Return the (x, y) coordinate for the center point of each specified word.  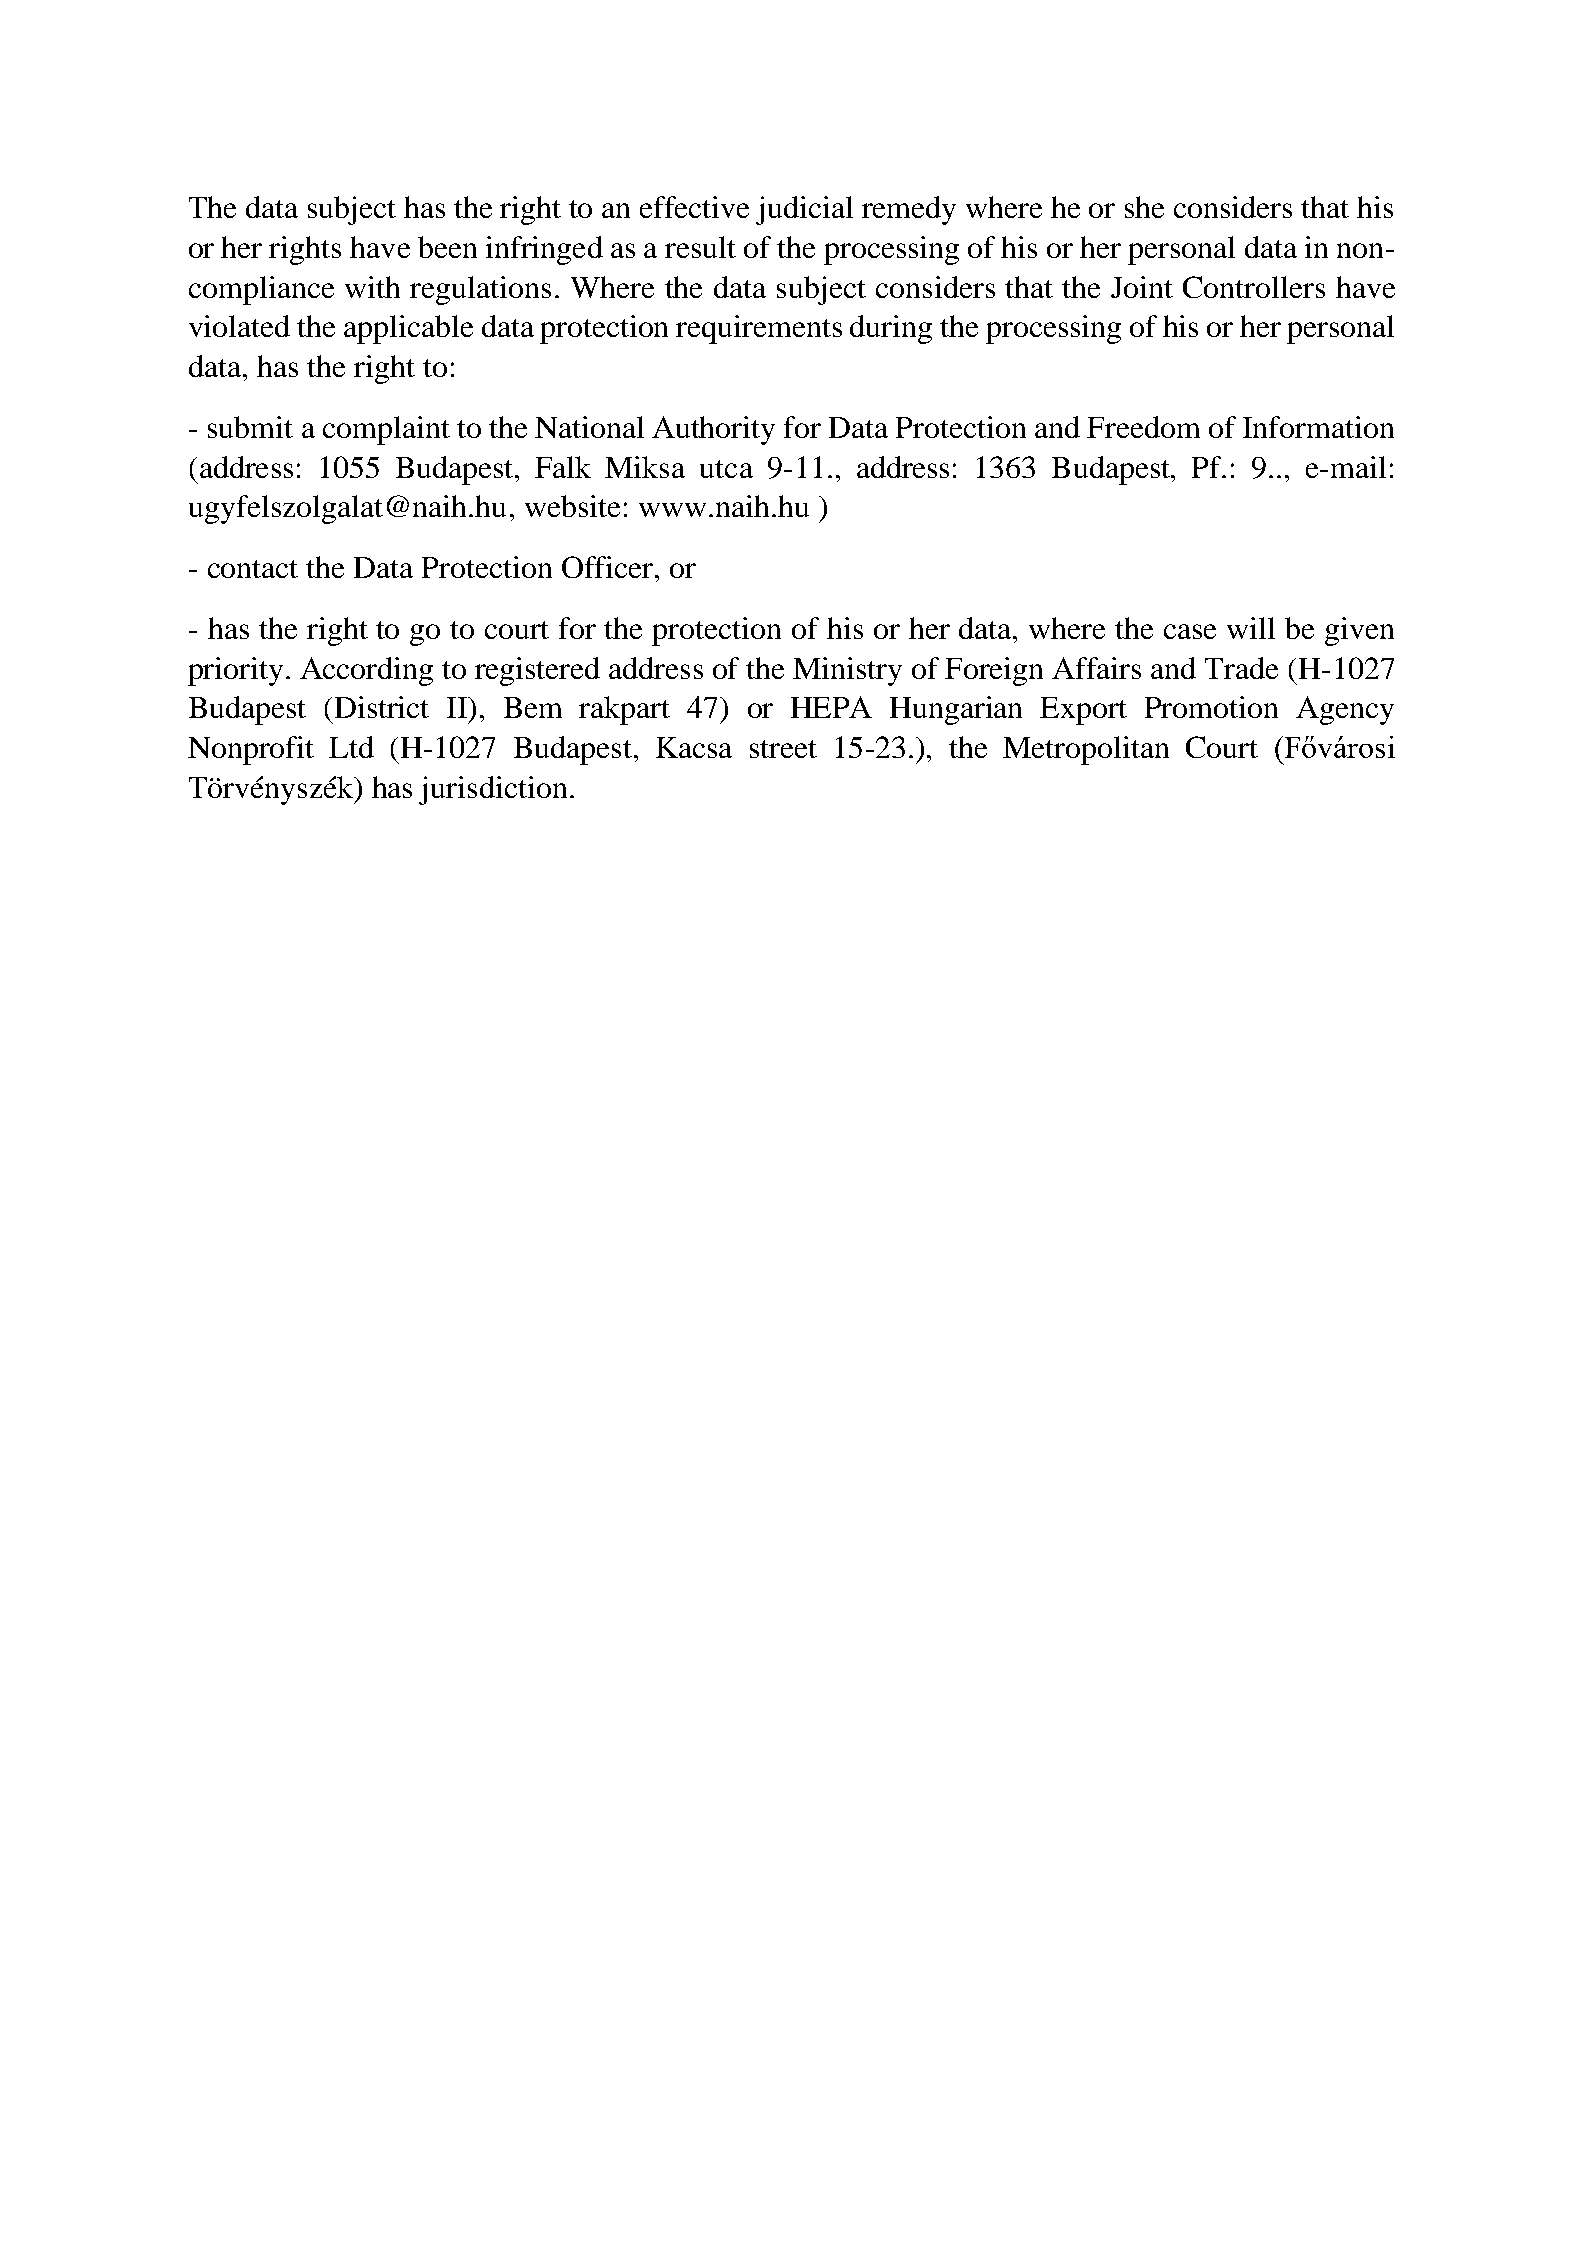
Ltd (351, 747)
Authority (713, 430)
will (1251, 628)
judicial (804, 210)
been (447, 247)
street (783, 749)
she (1144, 207)
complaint (386, 430)
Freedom (1143, 427)
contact (253, 569)
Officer (609, 567)
